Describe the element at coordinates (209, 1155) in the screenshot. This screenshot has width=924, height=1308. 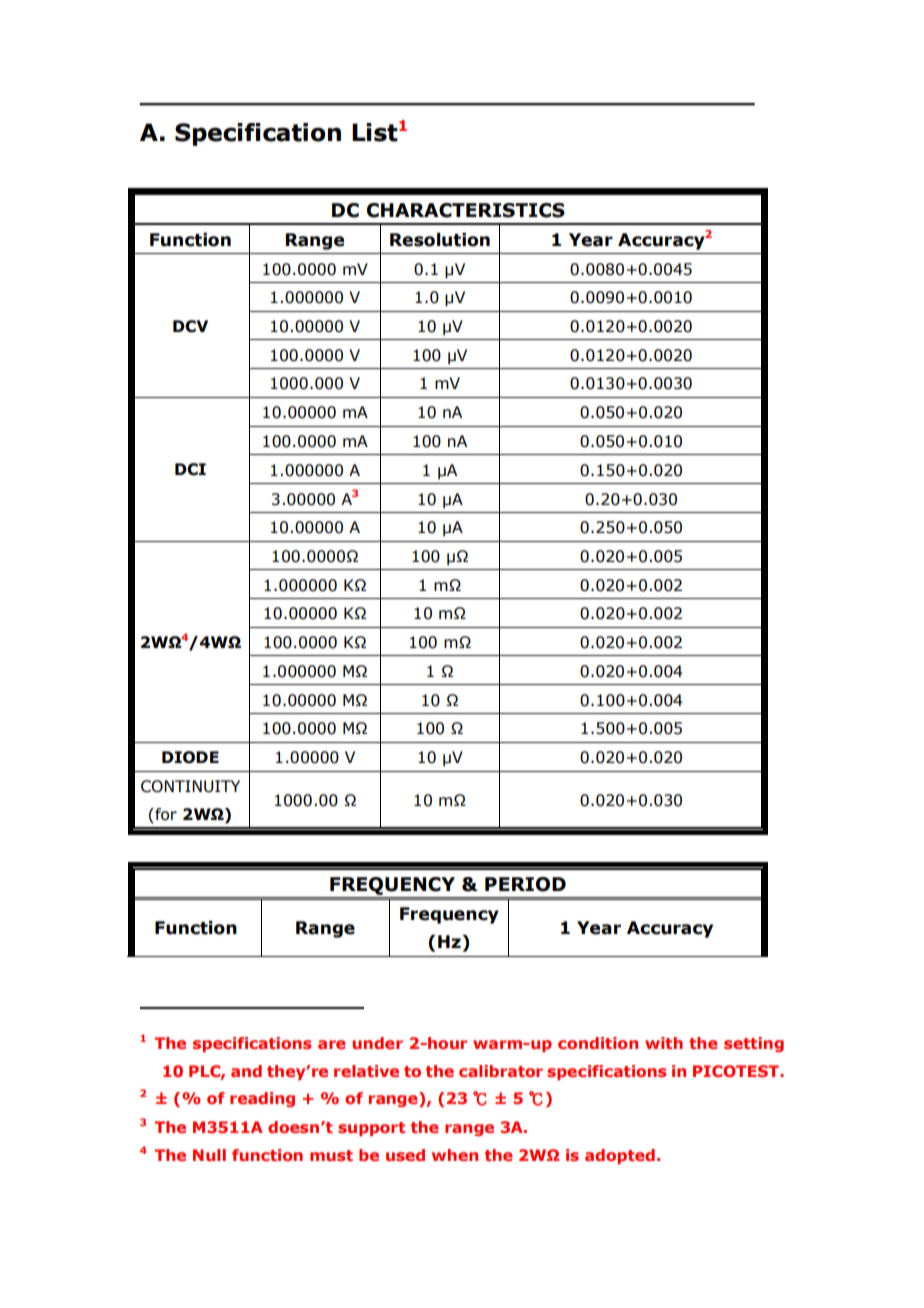
I see `Null` at that location.
